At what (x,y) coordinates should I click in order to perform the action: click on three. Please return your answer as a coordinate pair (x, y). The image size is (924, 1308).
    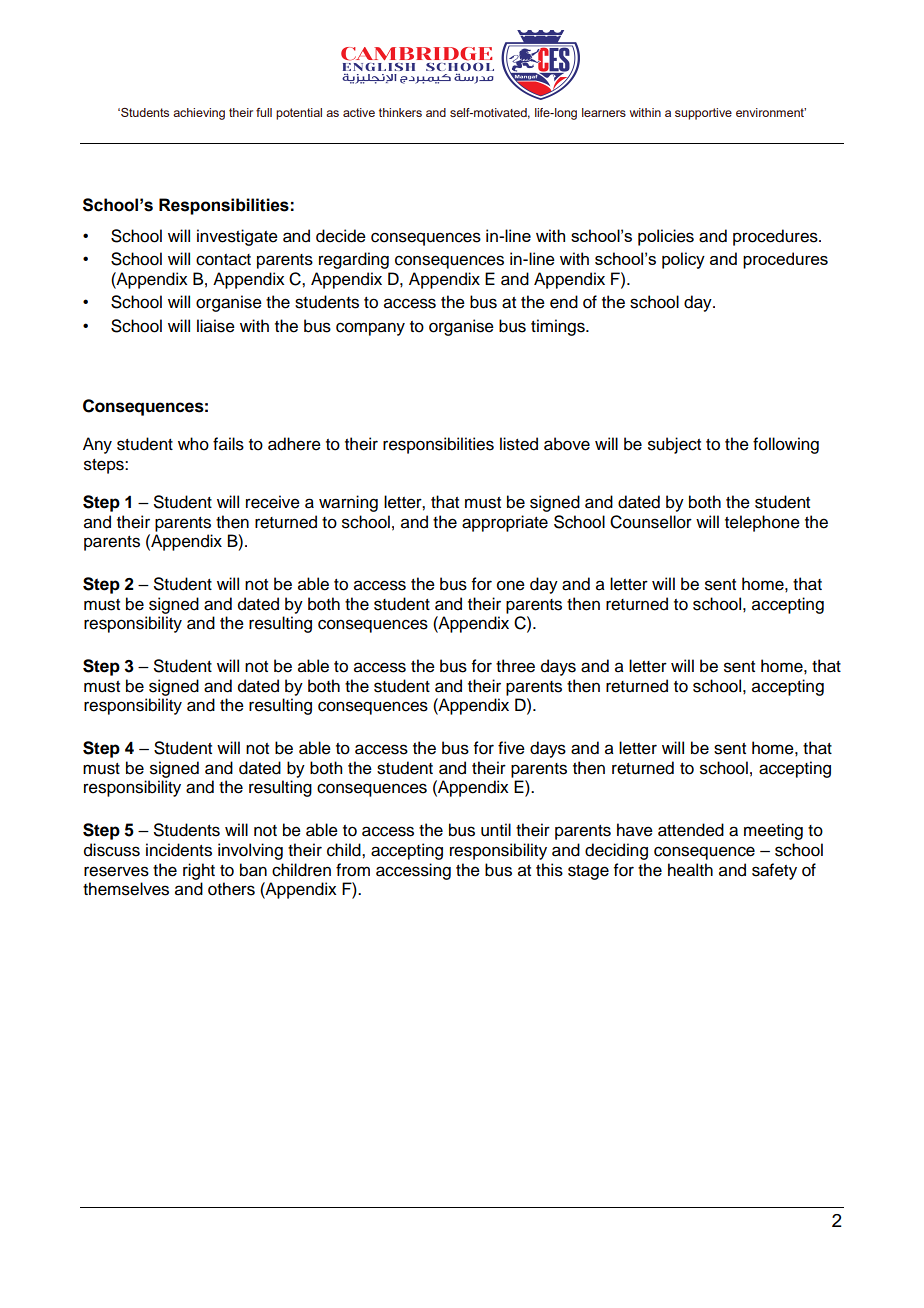
    Looking at the image, I should click on (515, 666).
